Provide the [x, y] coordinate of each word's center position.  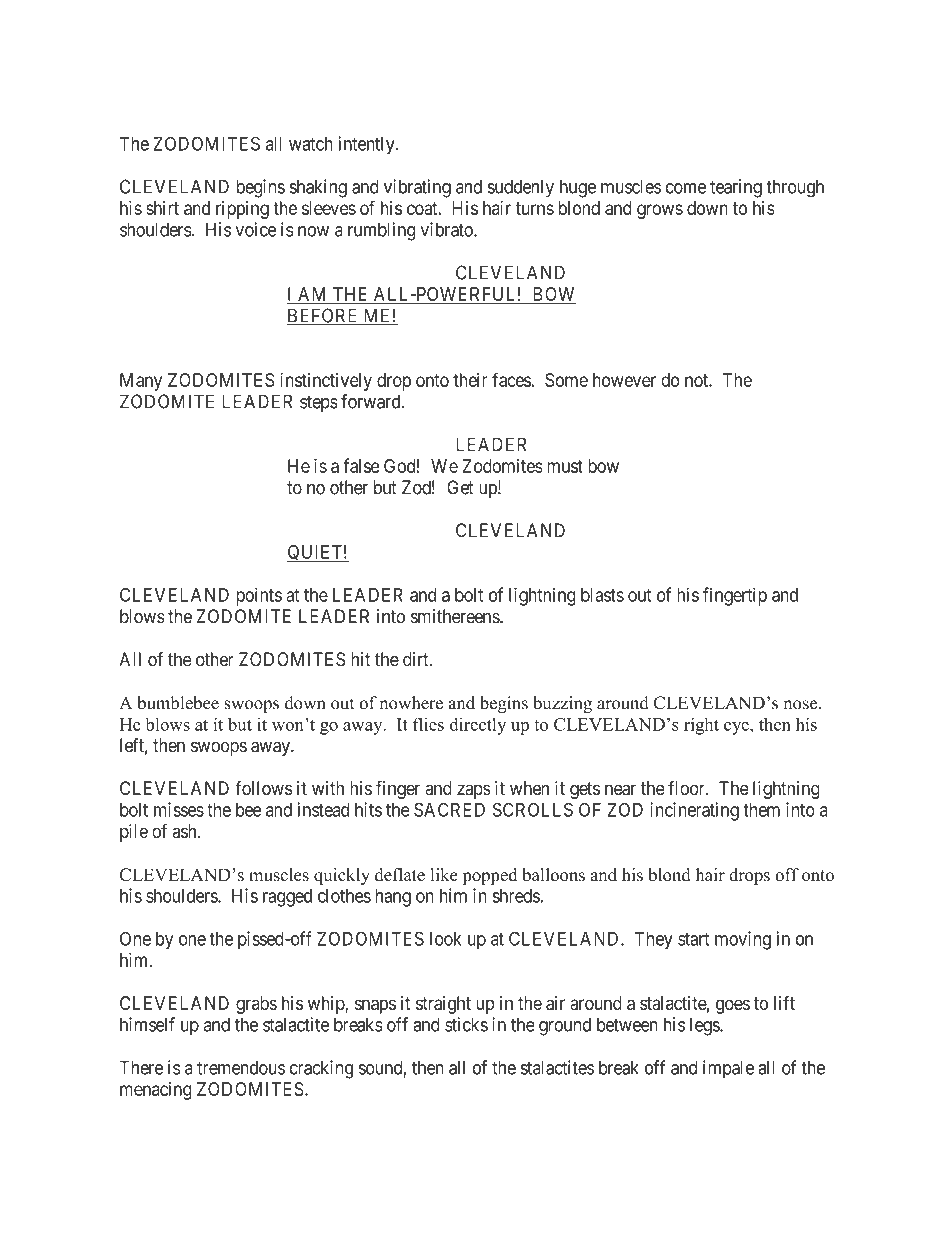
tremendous [241, 1067]
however [624, 380]
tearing [736, 188]
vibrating [417, 188]
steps [319, 403]
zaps [474, 791]
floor [687, 788]
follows [264, 788]
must [565, 466]
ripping [242, 210]
